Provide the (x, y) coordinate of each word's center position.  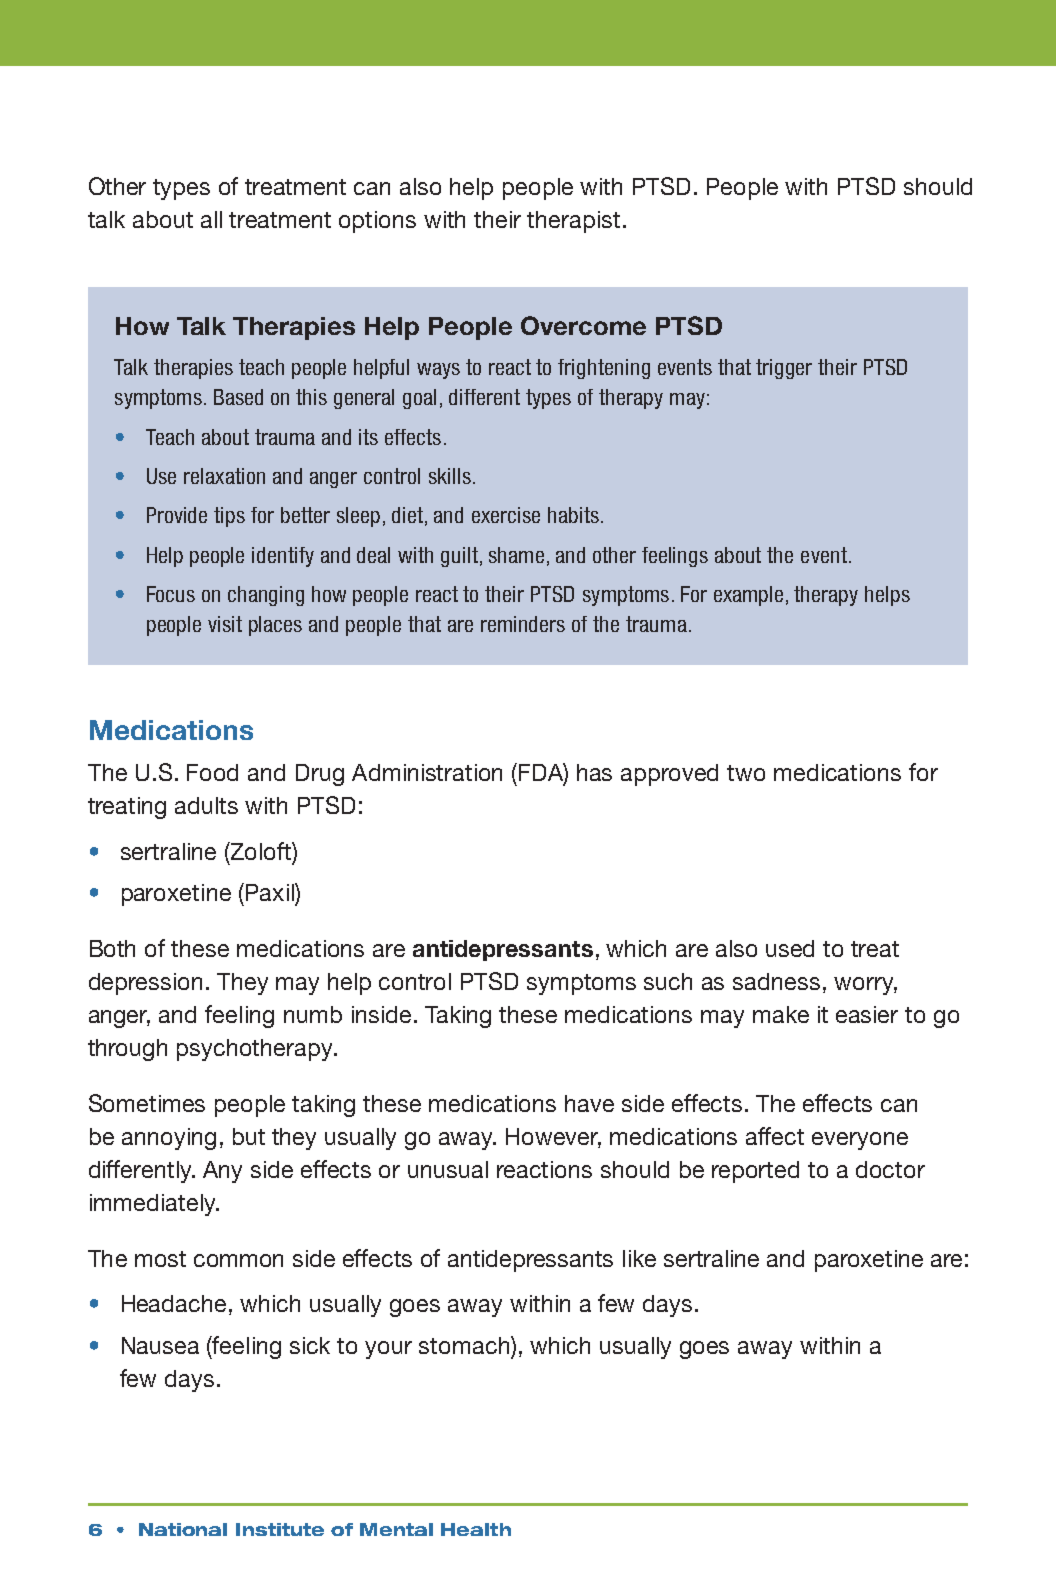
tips (229, 517)
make (781, 1014)
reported (755, 1172)
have (589, 1103)
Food (212, 772)
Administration (427, 772)
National (183, 1529)
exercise (506, 515)
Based (238, 397)
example (748, 596)
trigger (784, 369)
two (746, 773)
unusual (448, 1169)
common (238, 1260)
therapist (573, 222)
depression (145, 984)
